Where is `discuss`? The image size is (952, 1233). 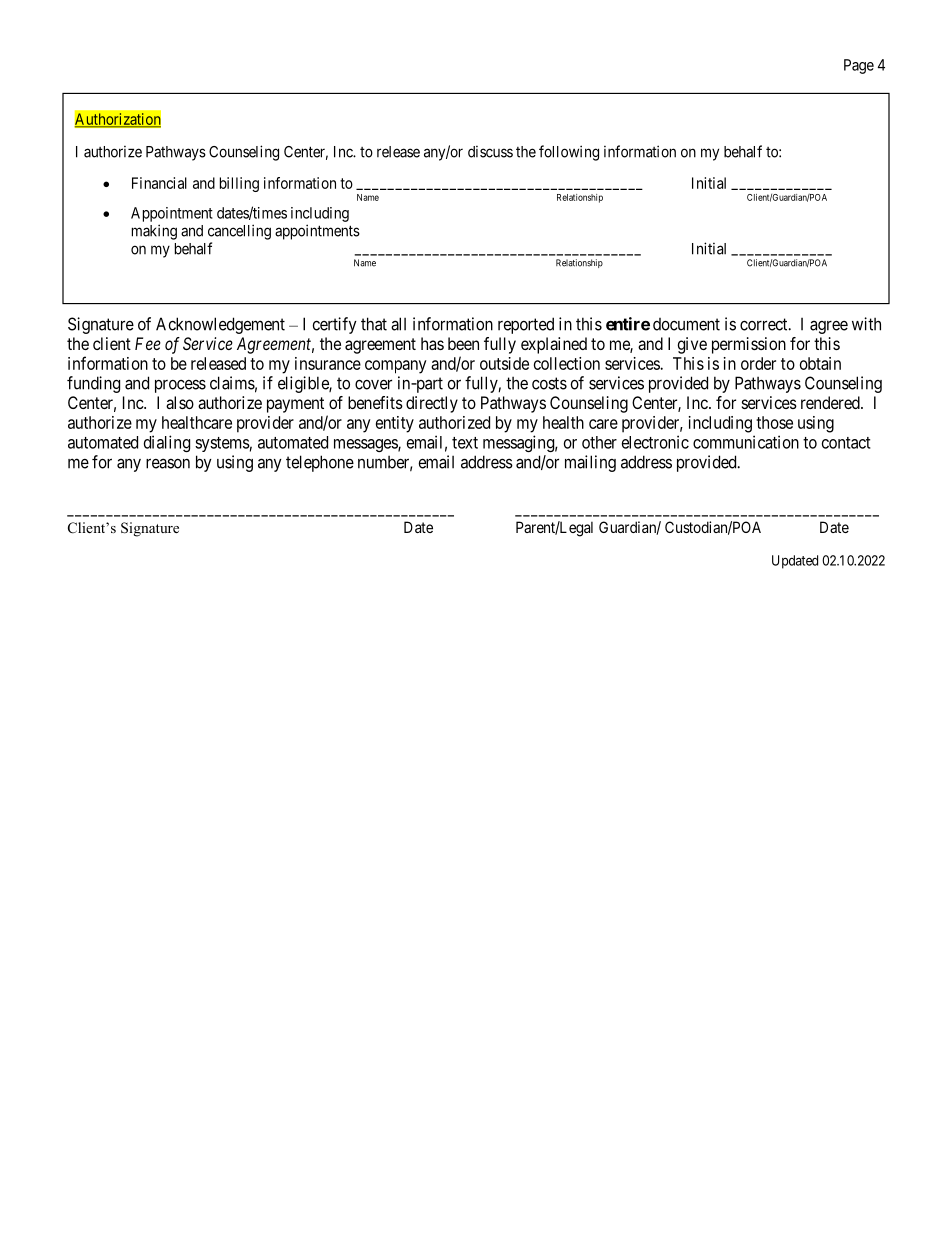 discuss is located at coordinates (490, 152).
